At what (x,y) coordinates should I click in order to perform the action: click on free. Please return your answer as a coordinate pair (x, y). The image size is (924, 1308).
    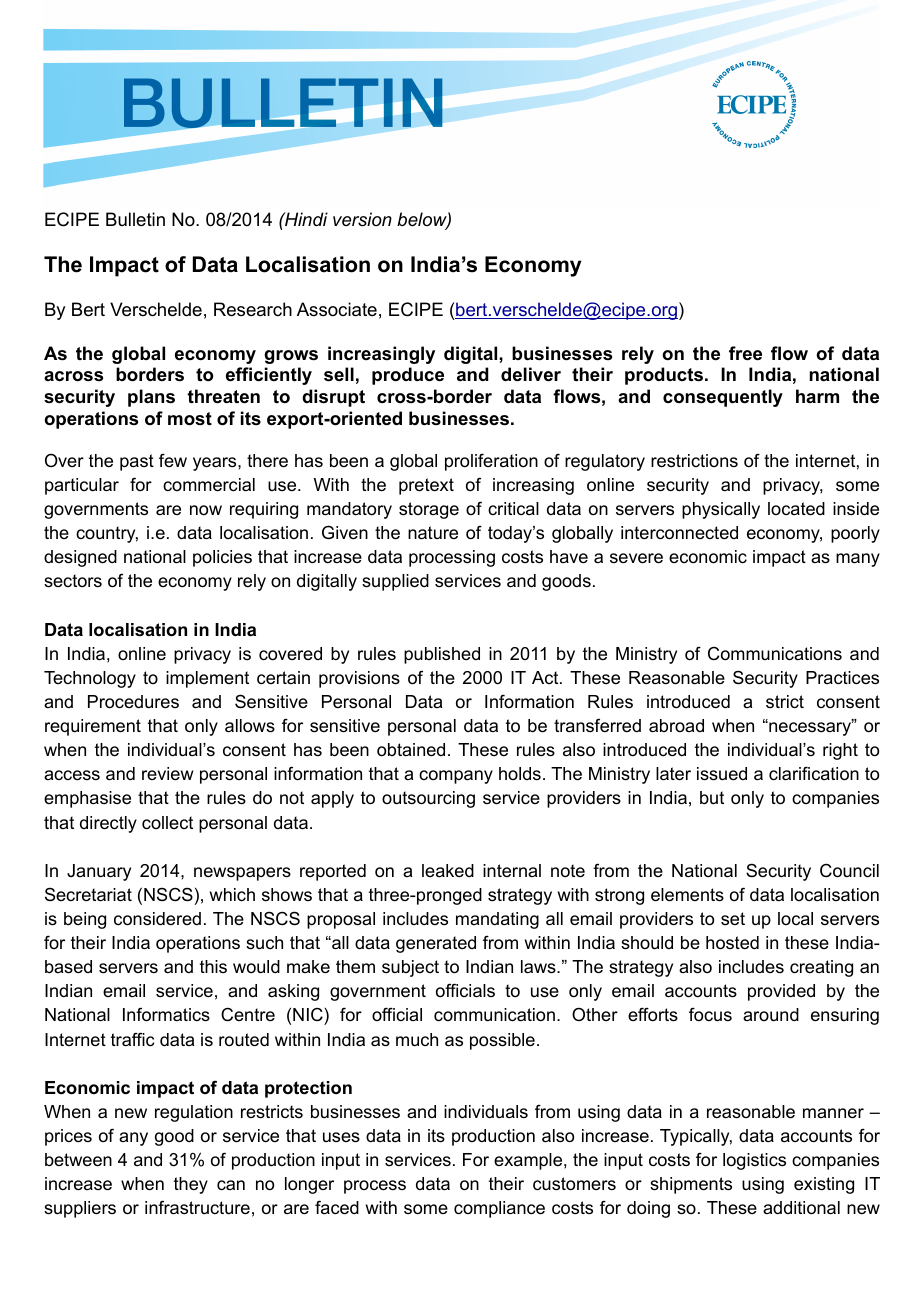
    Looking at the image, I should click on (745, 353).
